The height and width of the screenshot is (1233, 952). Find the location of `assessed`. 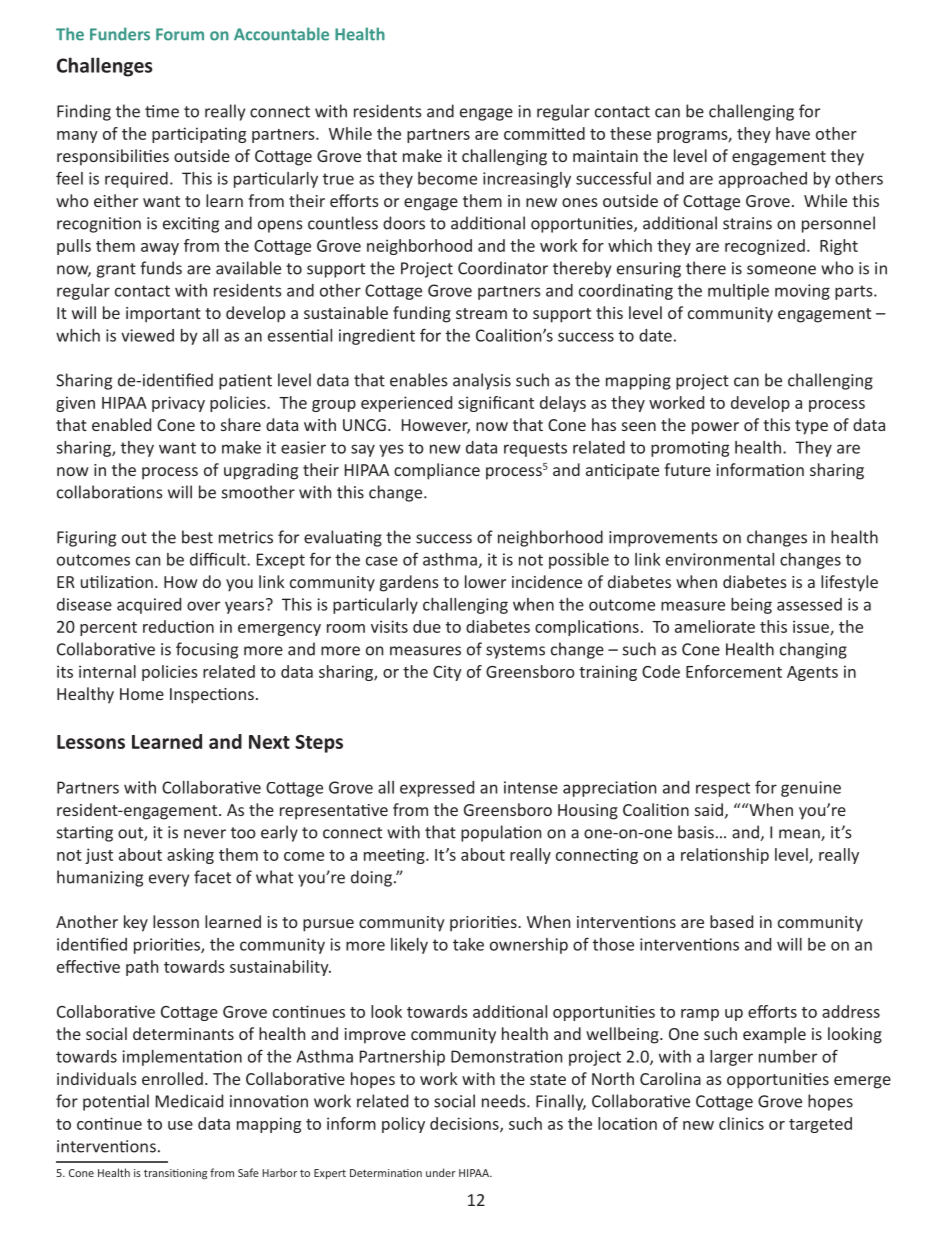

assessed is located at coordinates (809, 604).
